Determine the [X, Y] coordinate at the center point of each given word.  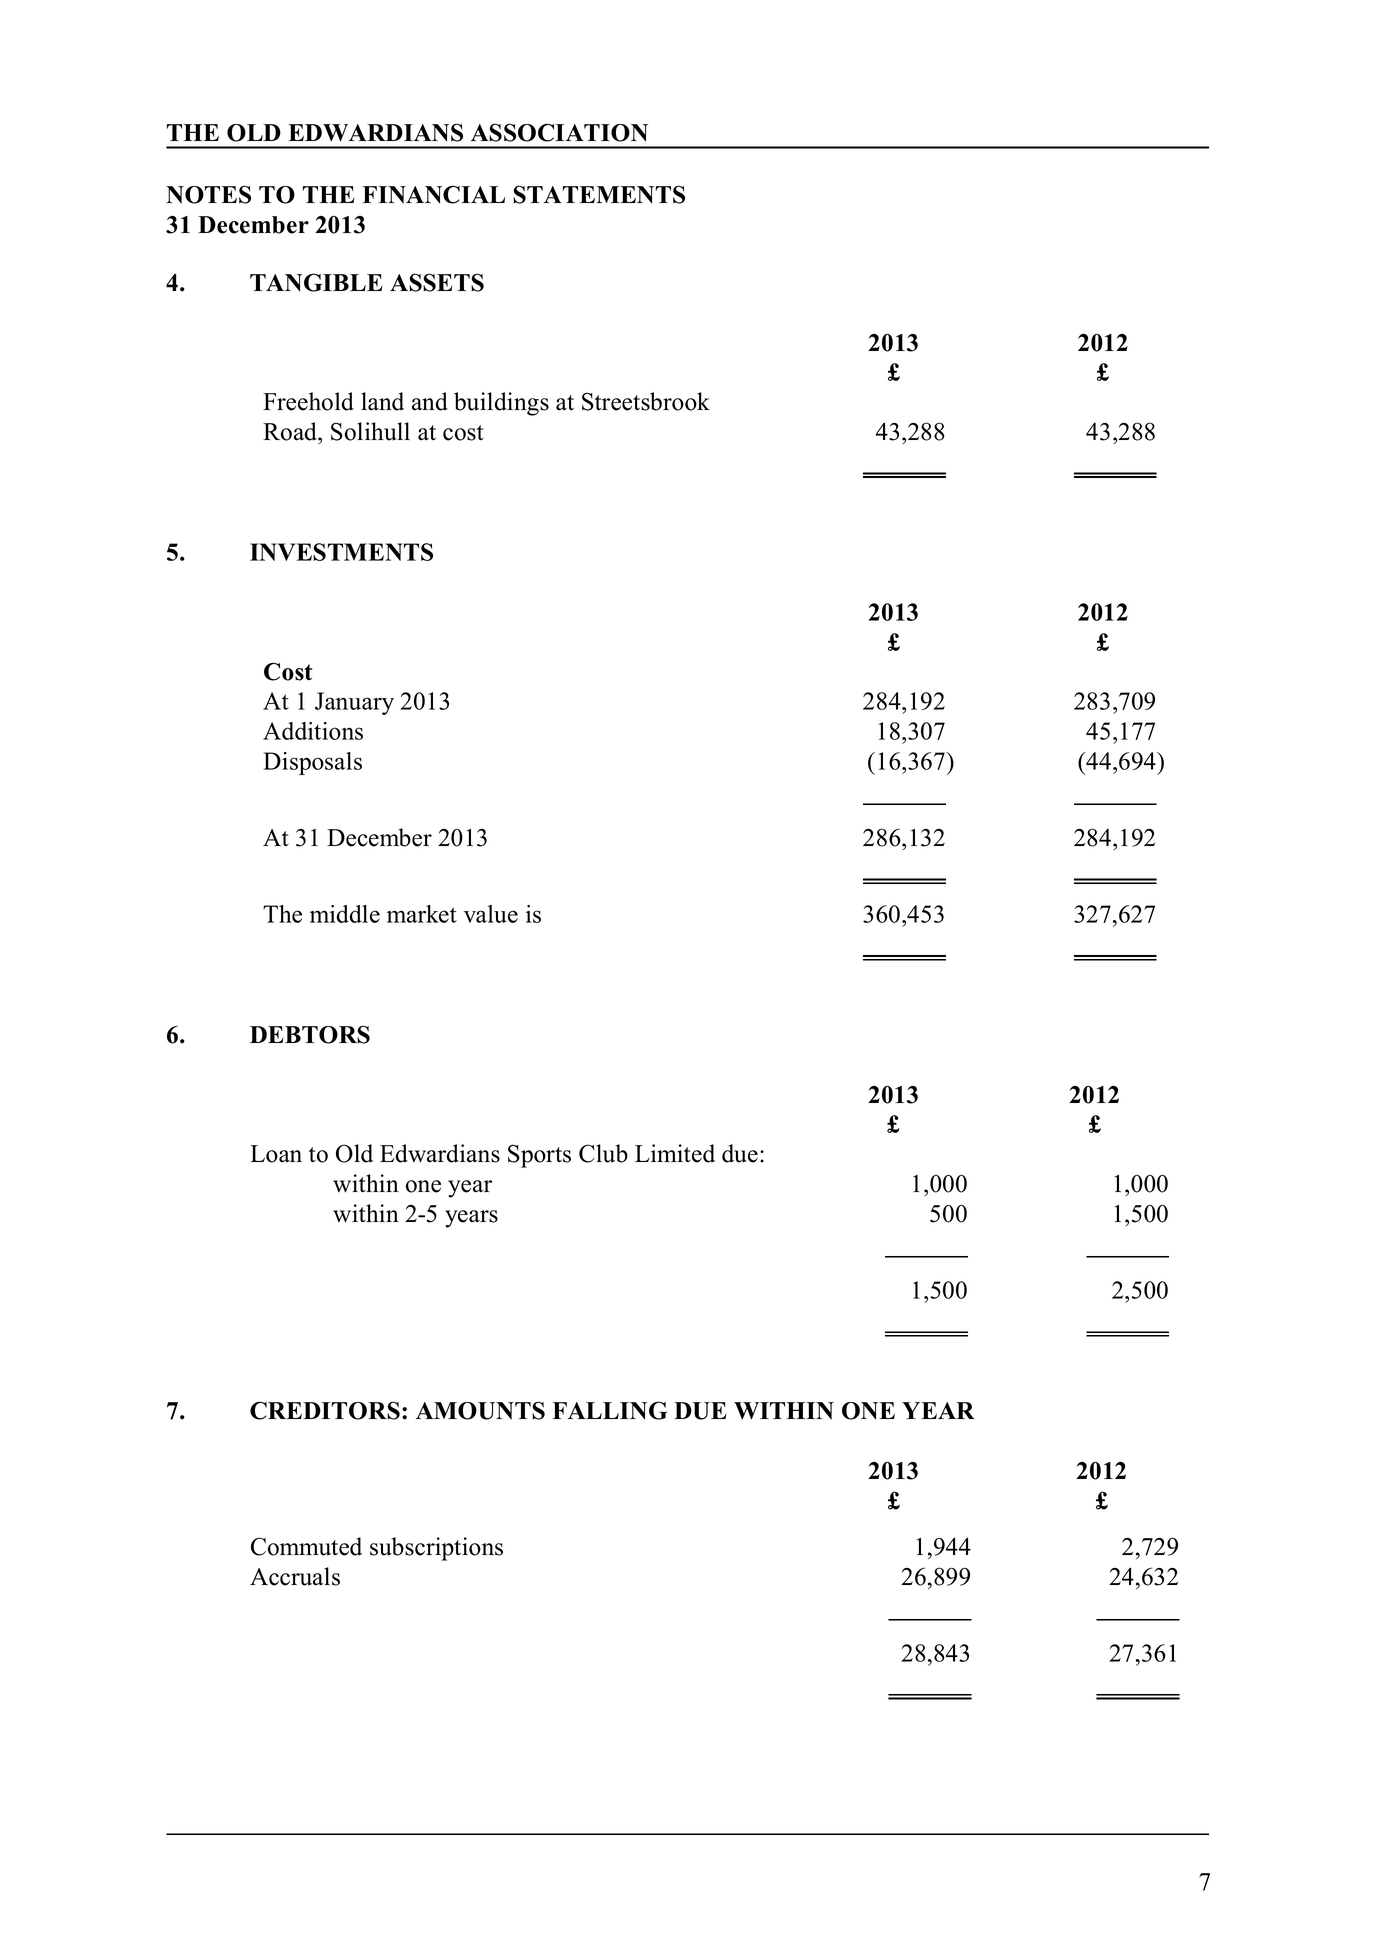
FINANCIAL [434, 194]
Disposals [312, 763]
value [491, 914]
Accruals [295, 1576]
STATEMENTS [599, 194]
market [422, 914]
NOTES [208, 194]
